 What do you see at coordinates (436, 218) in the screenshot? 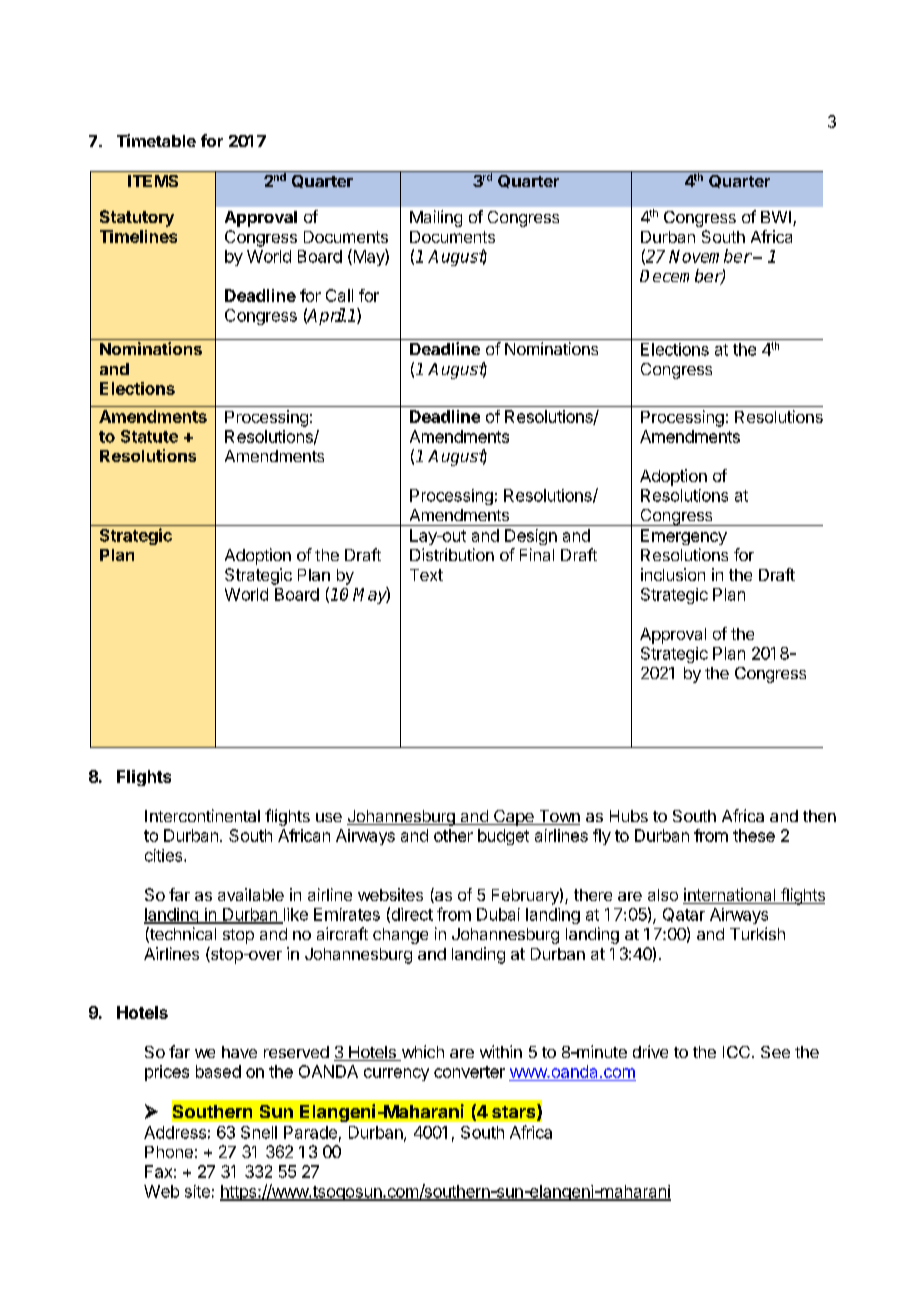
I see `Mailing` at bounding box center [436, 218].
